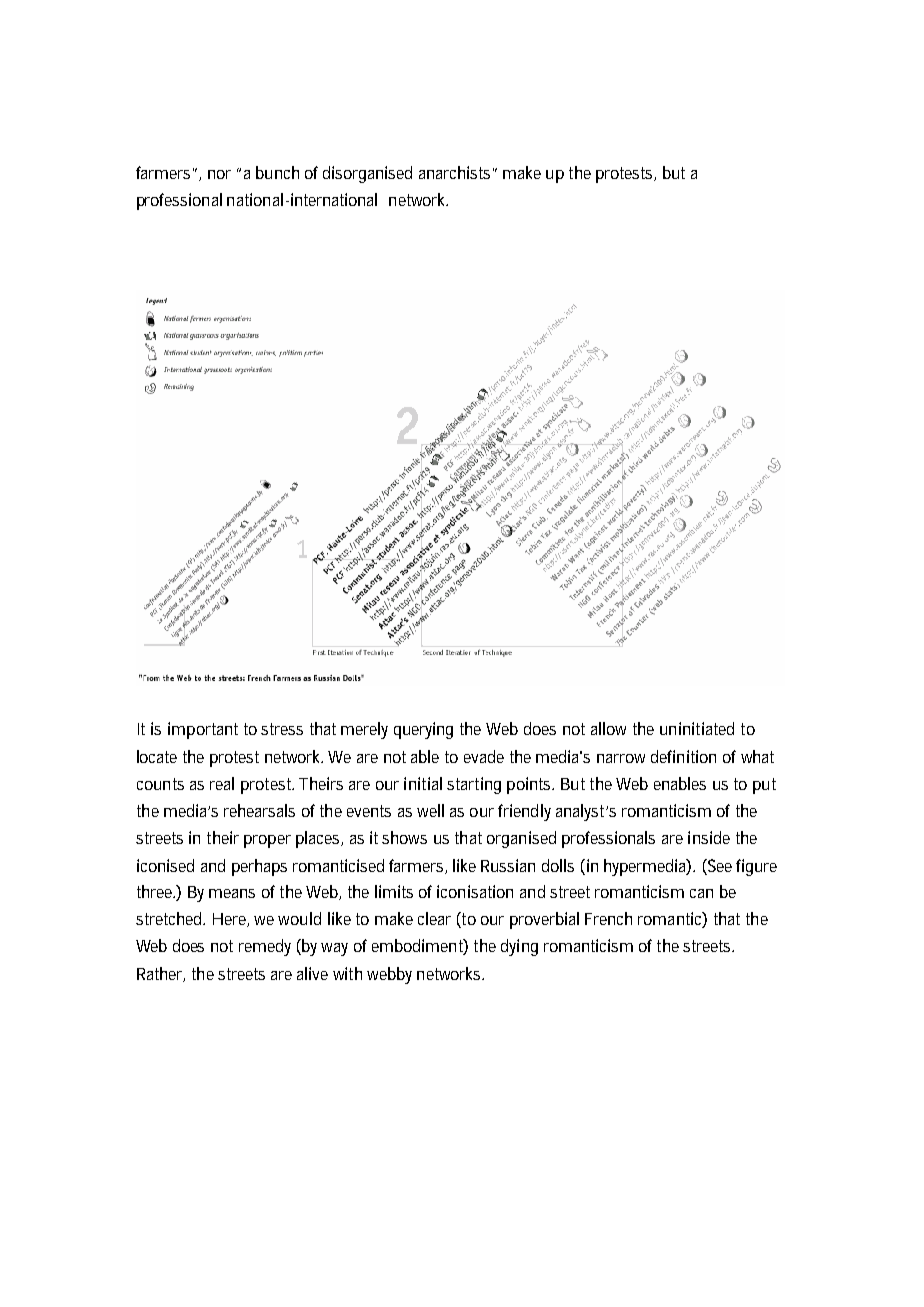 The image size is (924, 1307). What do you see at coordinates (265, 947) in the page?
I see `remedy` at bounding box center [265, 947].
